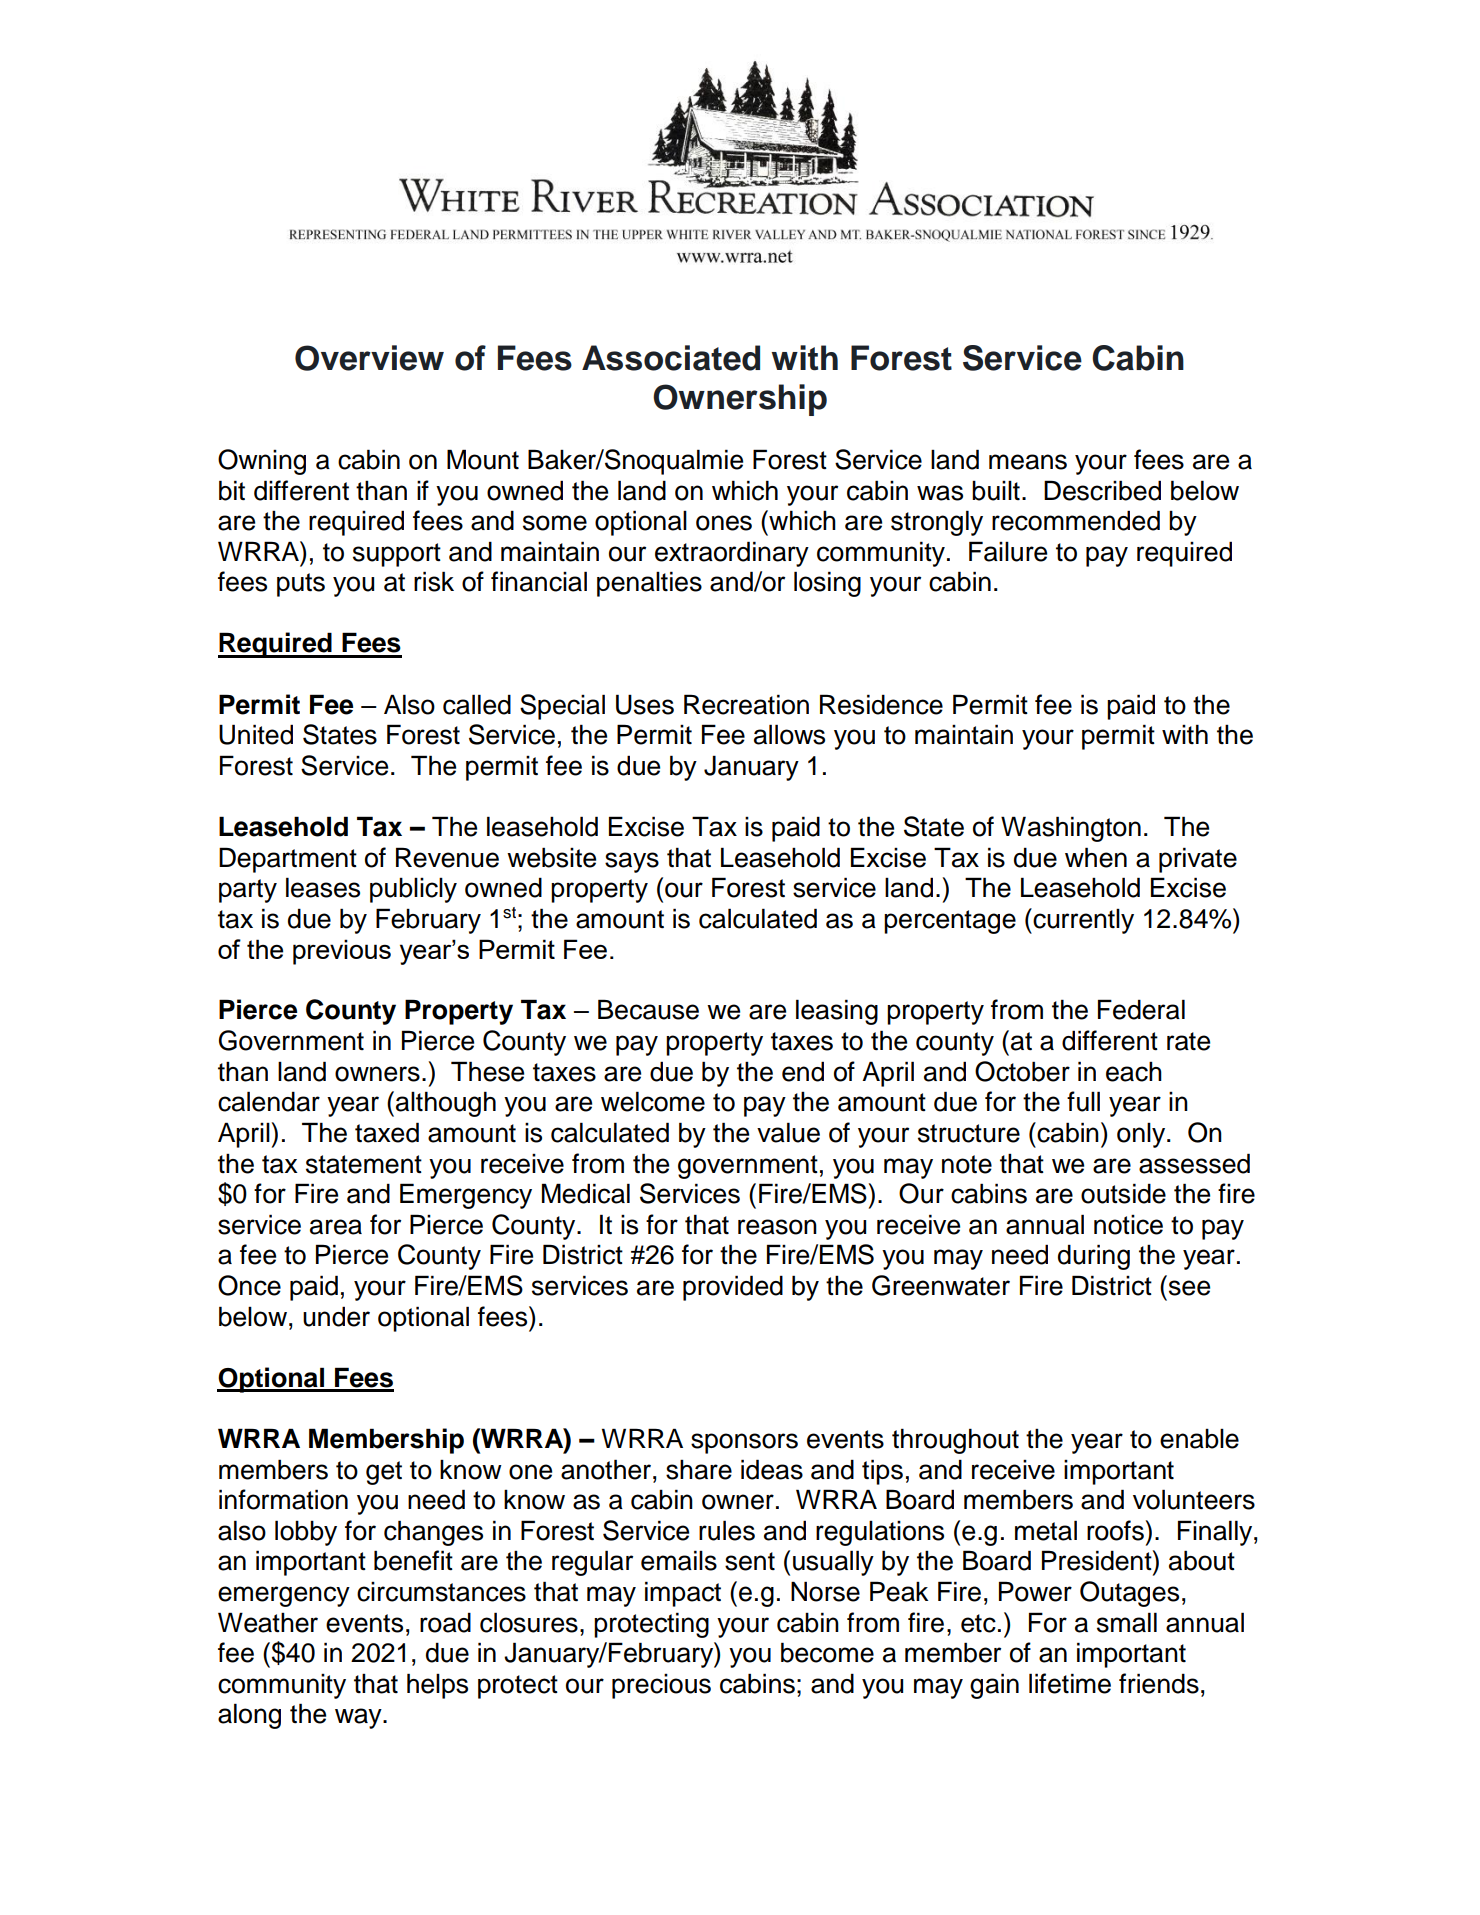  What do you see at coordinates (1134, 1071) in the image?
I see `each` at bounding box center [1134, 1071].
